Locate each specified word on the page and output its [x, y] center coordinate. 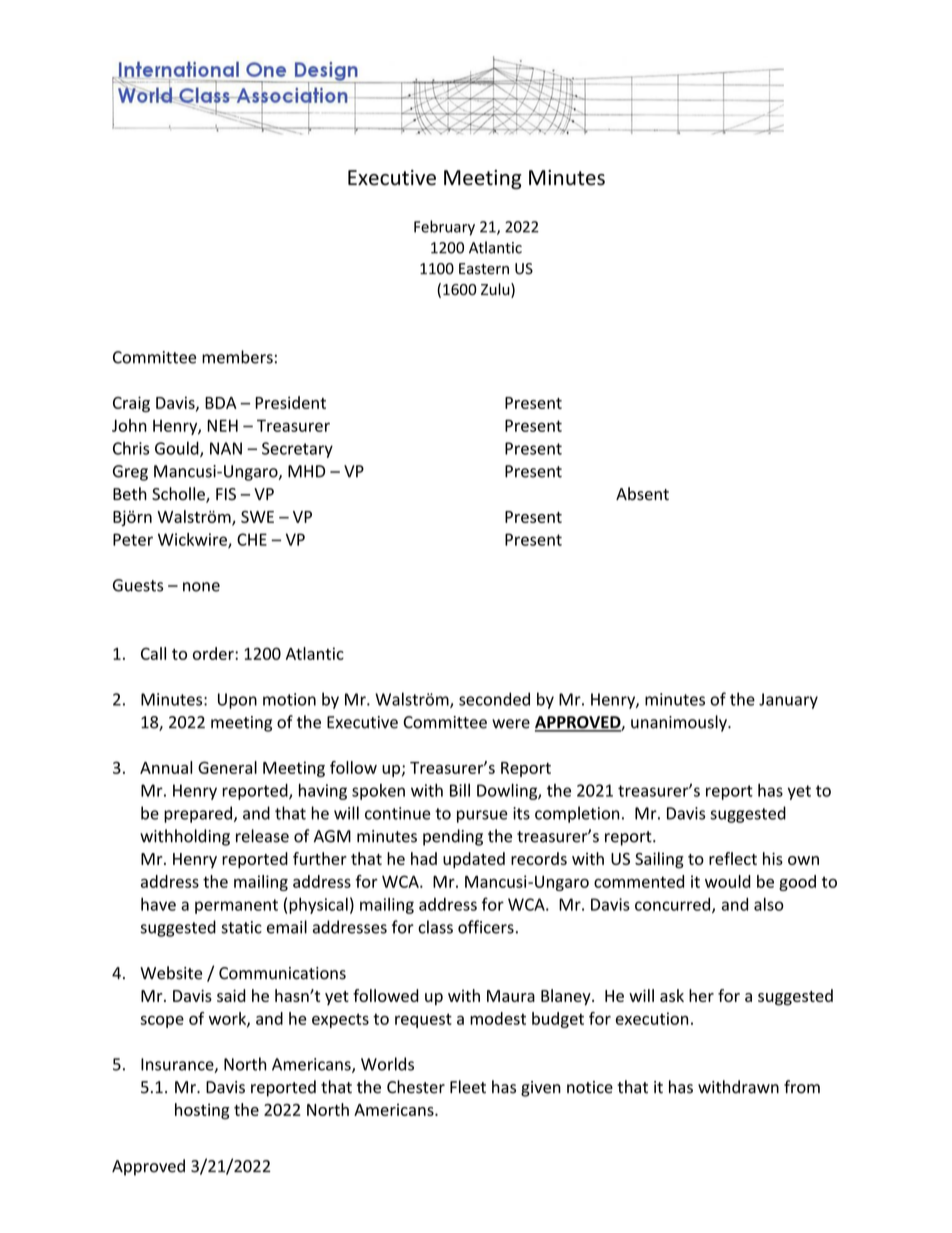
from [802, 1087]
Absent [642, 494]
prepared [198, 814]
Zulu [496, 290]
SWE [257, 517]
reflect [733, 858]
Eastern [484, 269]
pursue [482, 816]
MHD [306, 471]
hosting [202, 1111]
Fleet [468, 1087]
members [237, 357]
